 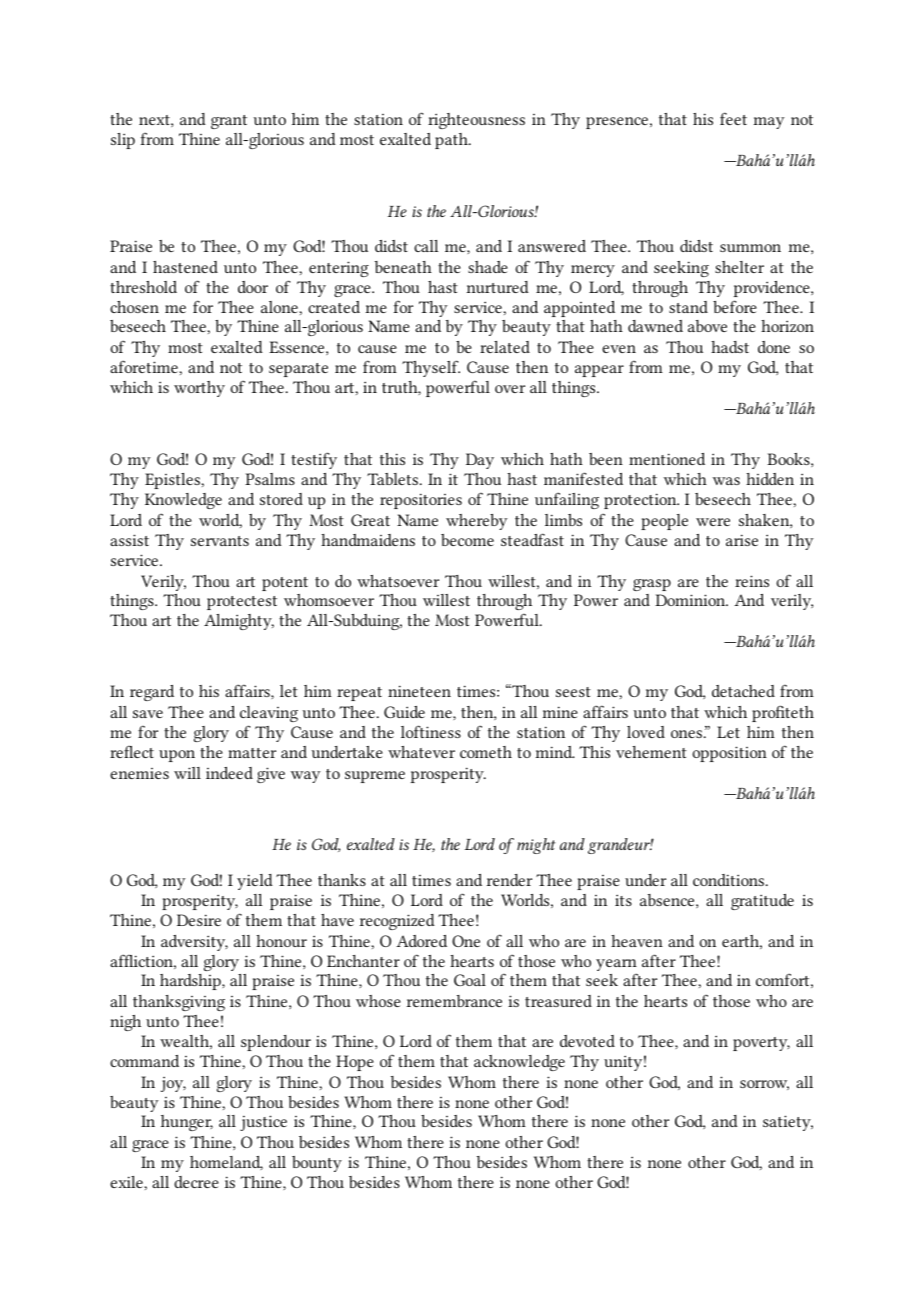 What do you see at coordinates (421, 752) in the document?
I see `whatever` at bounding box center [421, 752].
